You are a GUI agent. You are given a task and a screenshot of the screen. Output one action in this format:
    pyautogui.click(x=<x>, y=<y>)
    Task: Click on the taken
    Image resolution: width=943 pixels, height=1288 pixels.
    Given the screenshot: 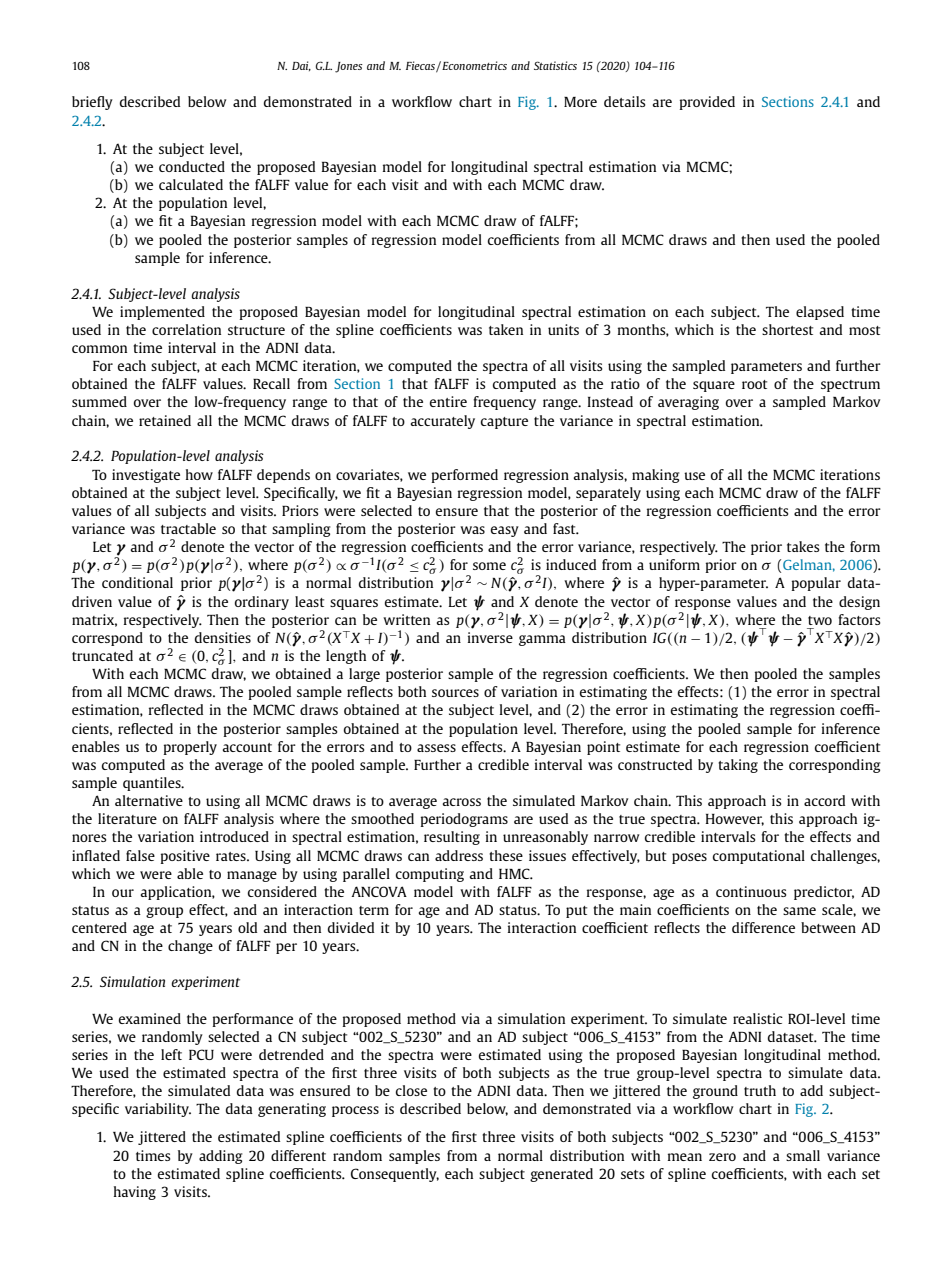 What is the action you would take?
    pyautogui.click(x=506, y=329)
